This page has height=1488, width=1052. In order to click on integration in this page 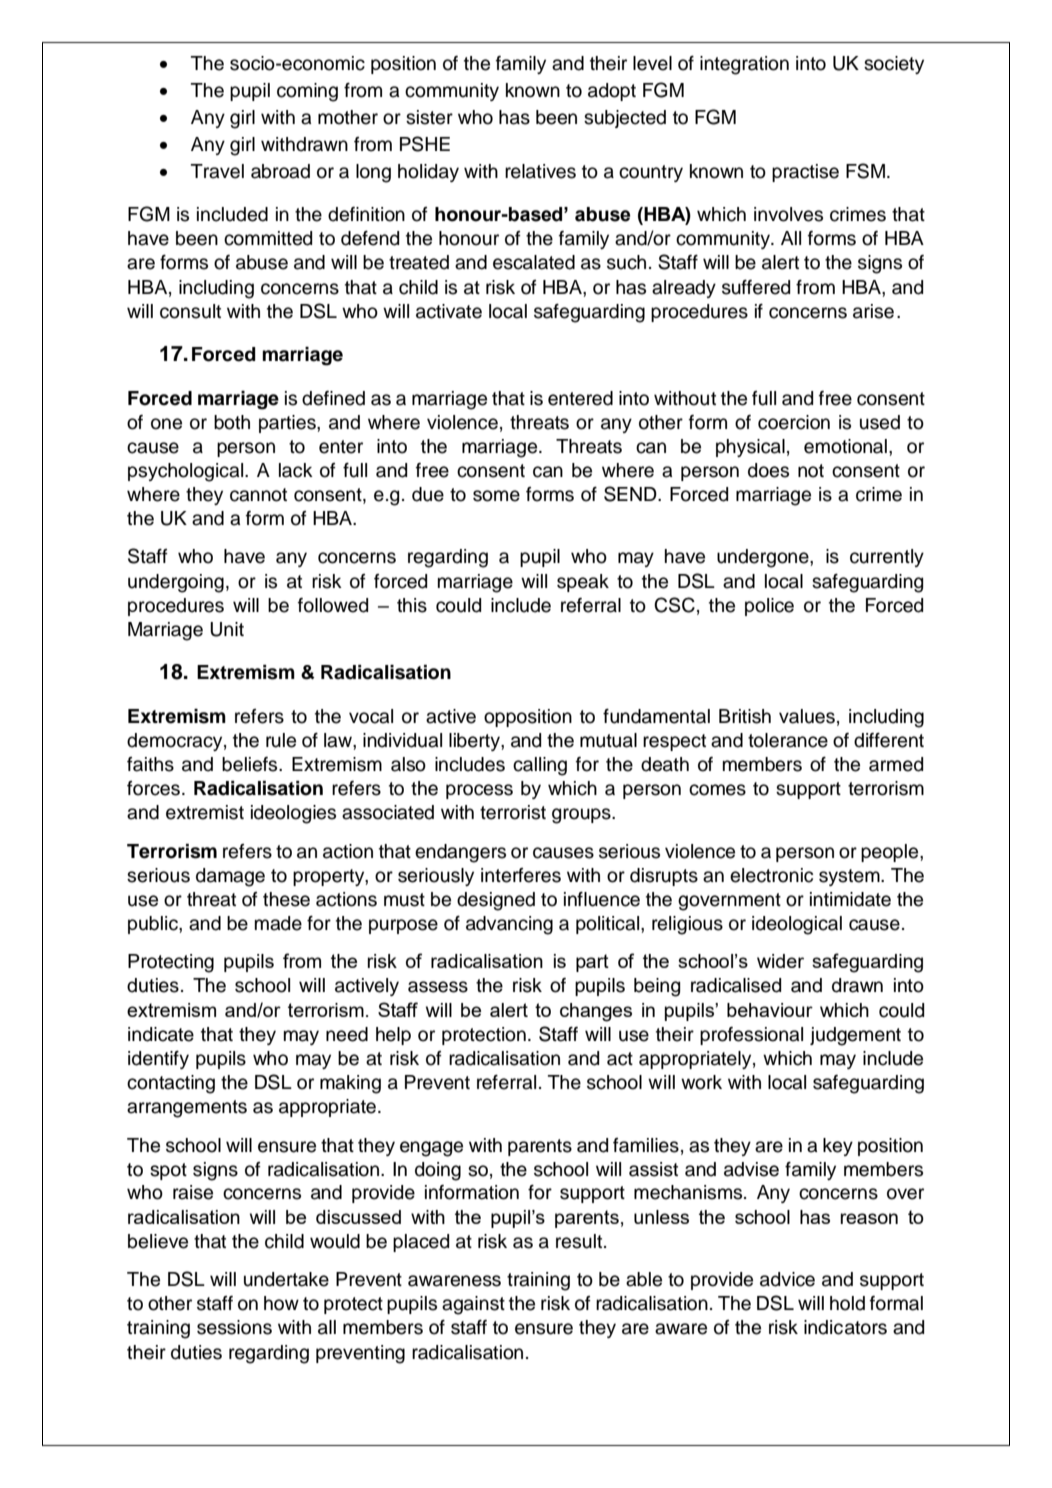, I will do `click(744, 65)`.
